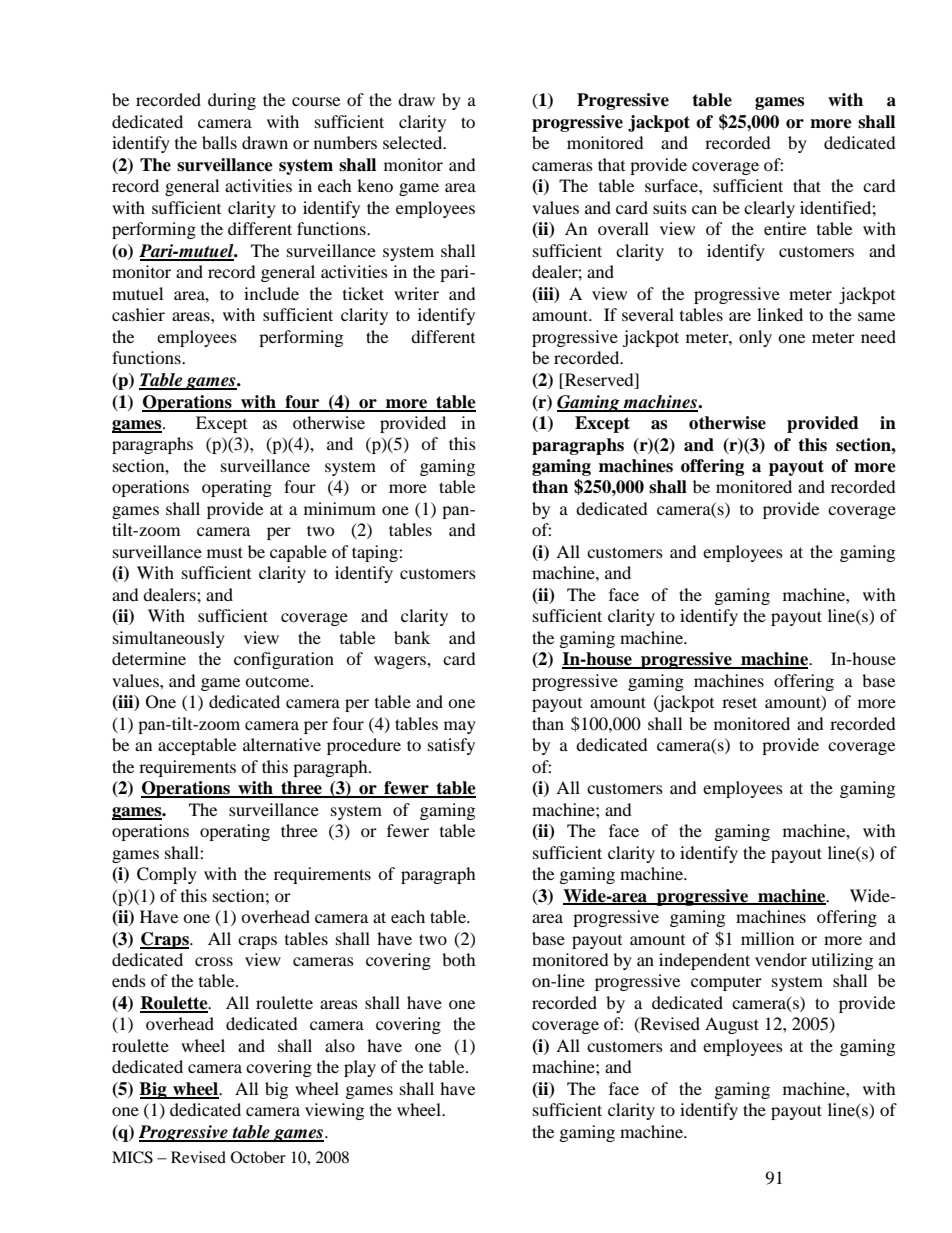 This image has height=1233, width=952. I want to click on balls, so click(219, 142).
